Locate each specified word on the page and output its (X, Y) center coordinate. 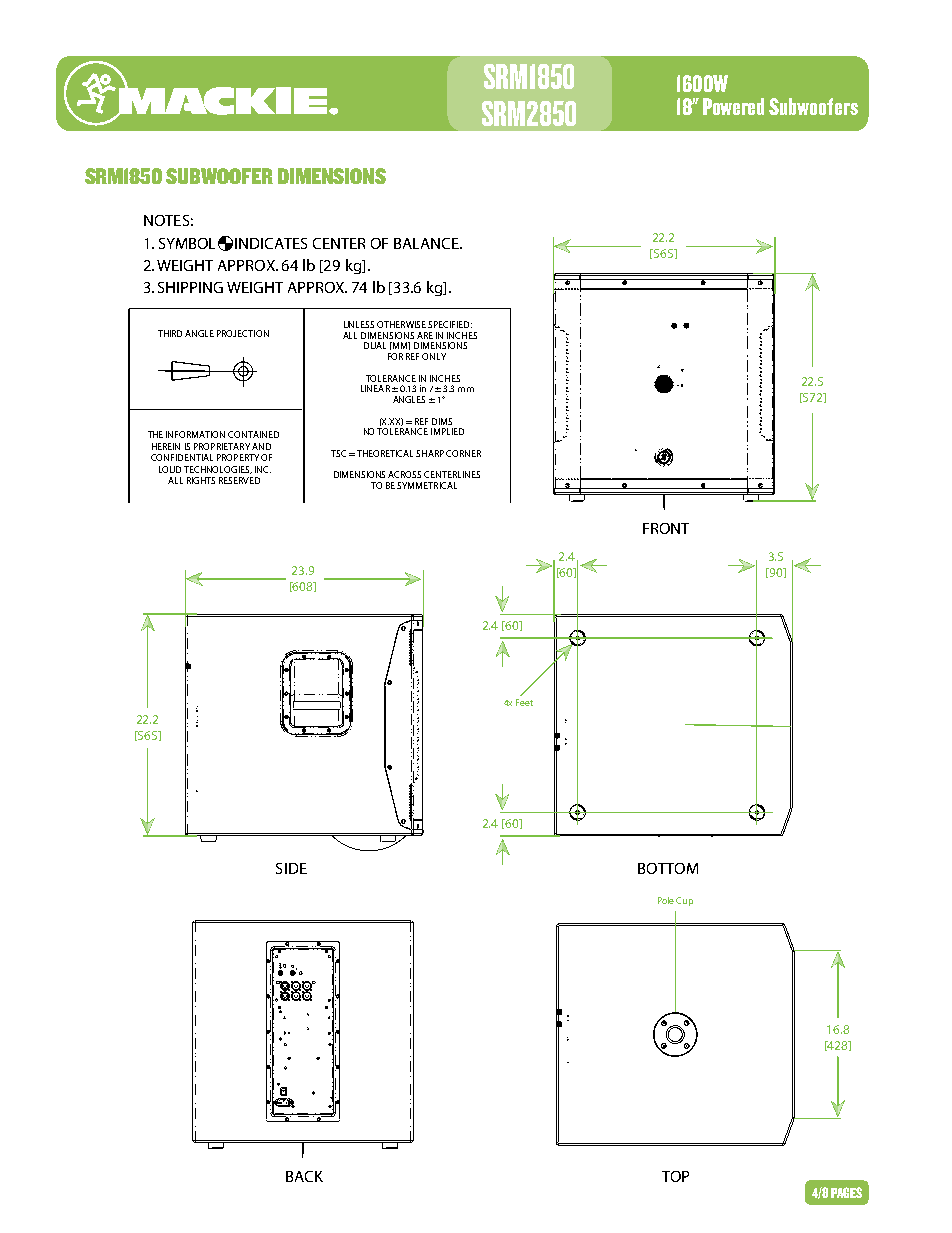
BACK (304, 1176)
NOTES (166, 220)
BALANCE (427, 243)
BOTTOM (668, 868)
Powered (733, 106)
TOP (675, 1176)
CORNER (463, 453)
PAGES (846, 1192)
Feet (524, 702)
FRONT (666, 528)
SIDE (291, 868)
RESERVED (239, 480)
